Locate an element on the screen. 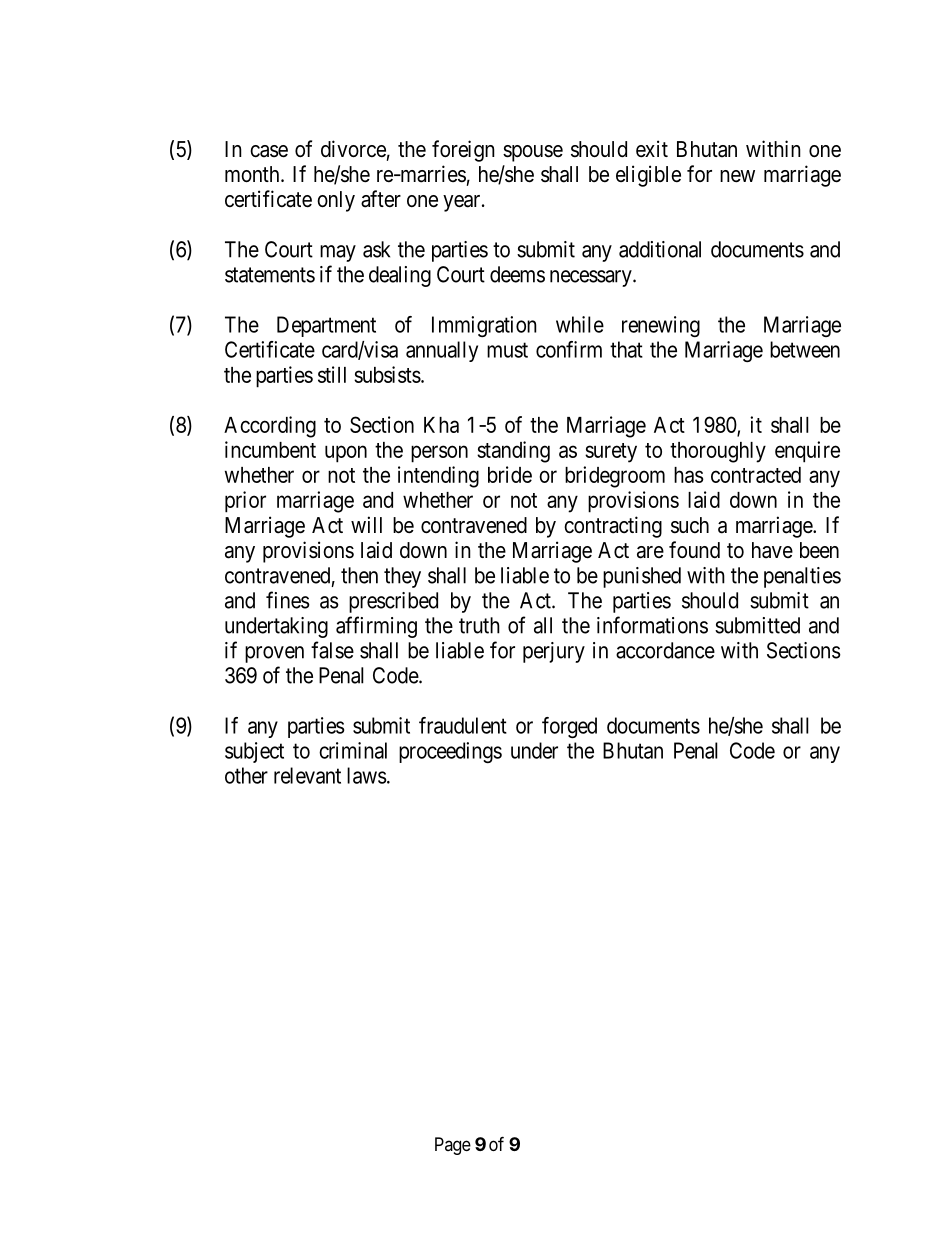  relevant is located at coordinates (307, 775).
